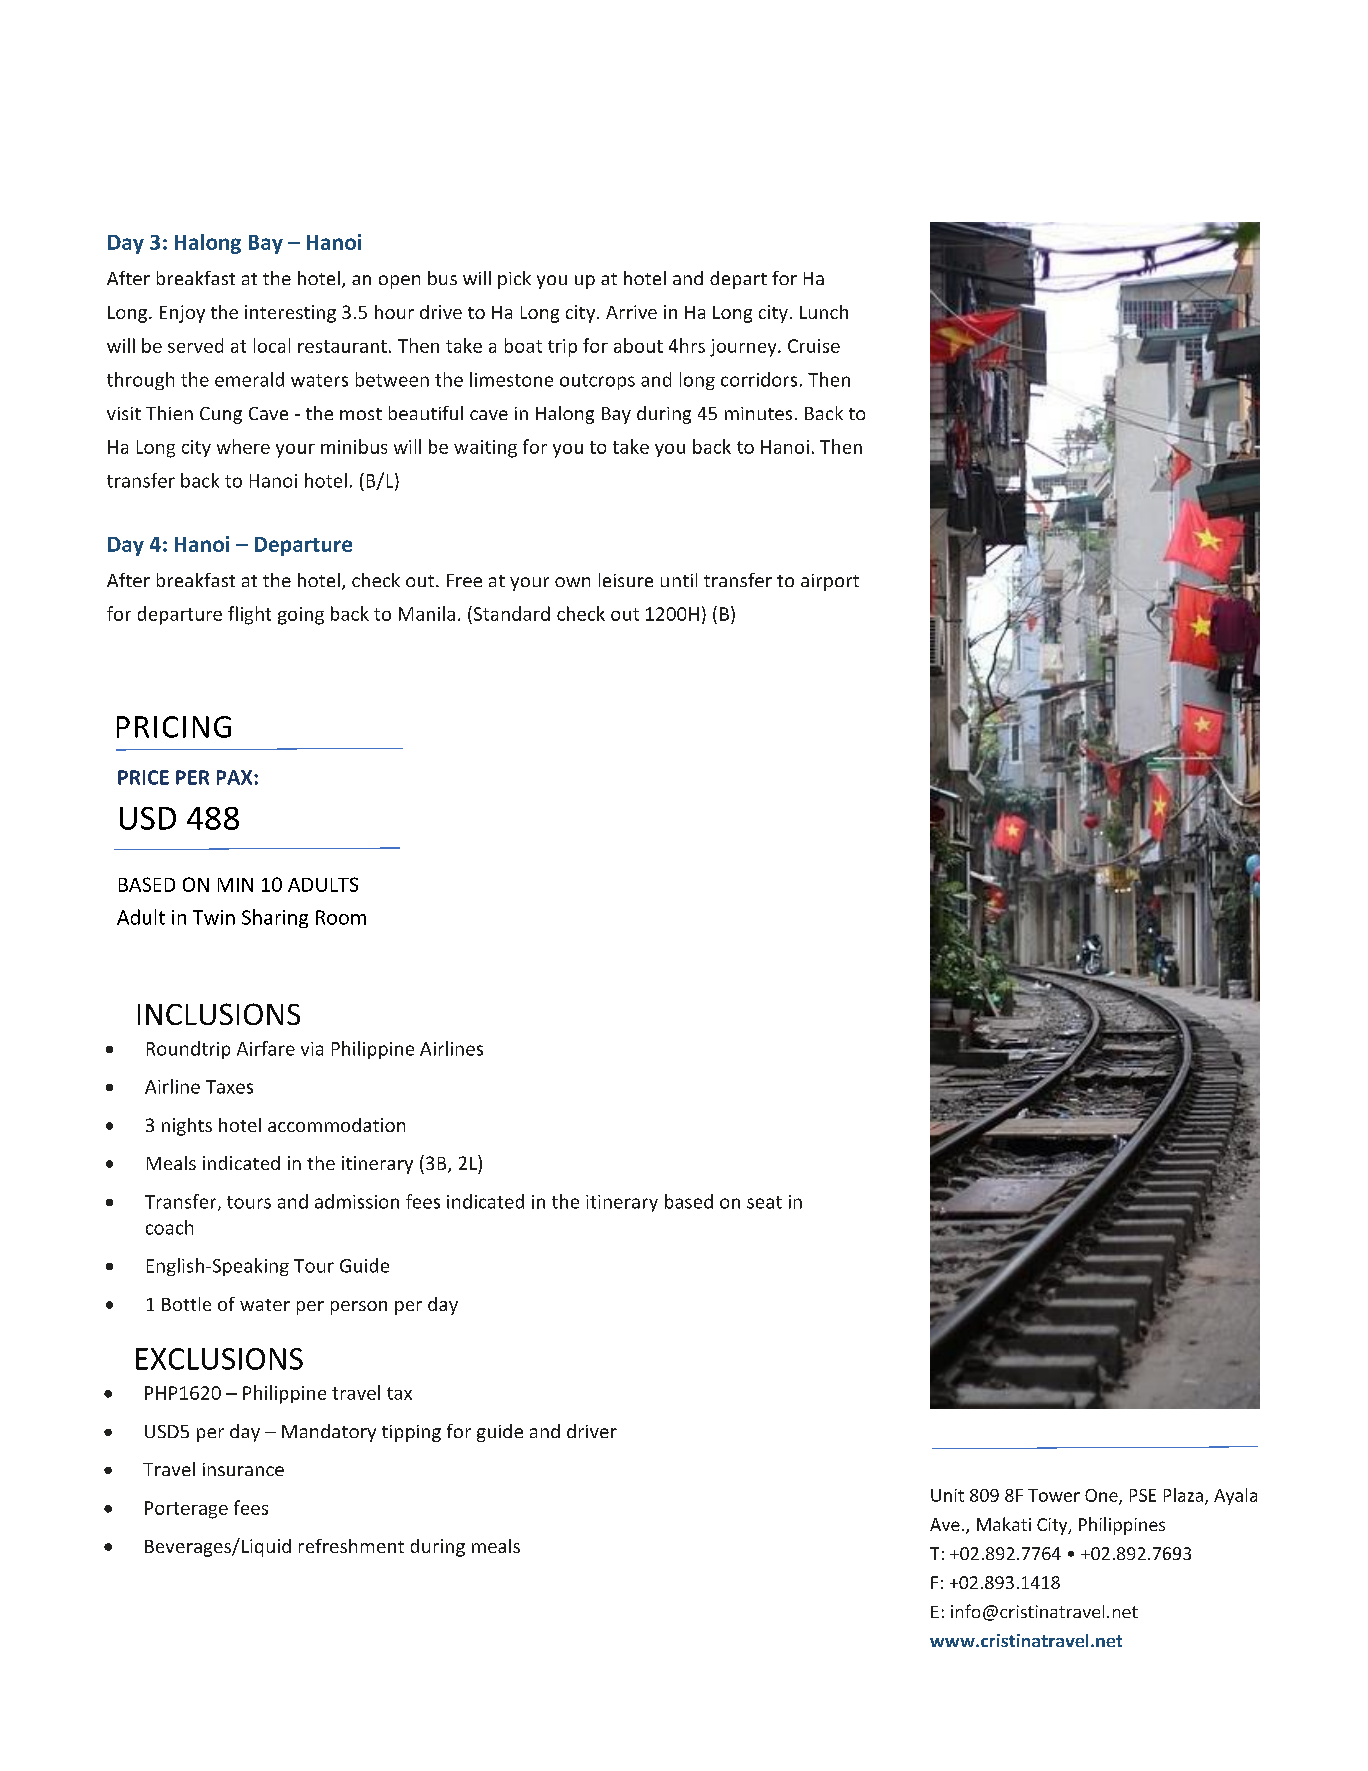  Describe the element at coordinates (764, 1202) in the screenshot. I see `seat` at that location.
